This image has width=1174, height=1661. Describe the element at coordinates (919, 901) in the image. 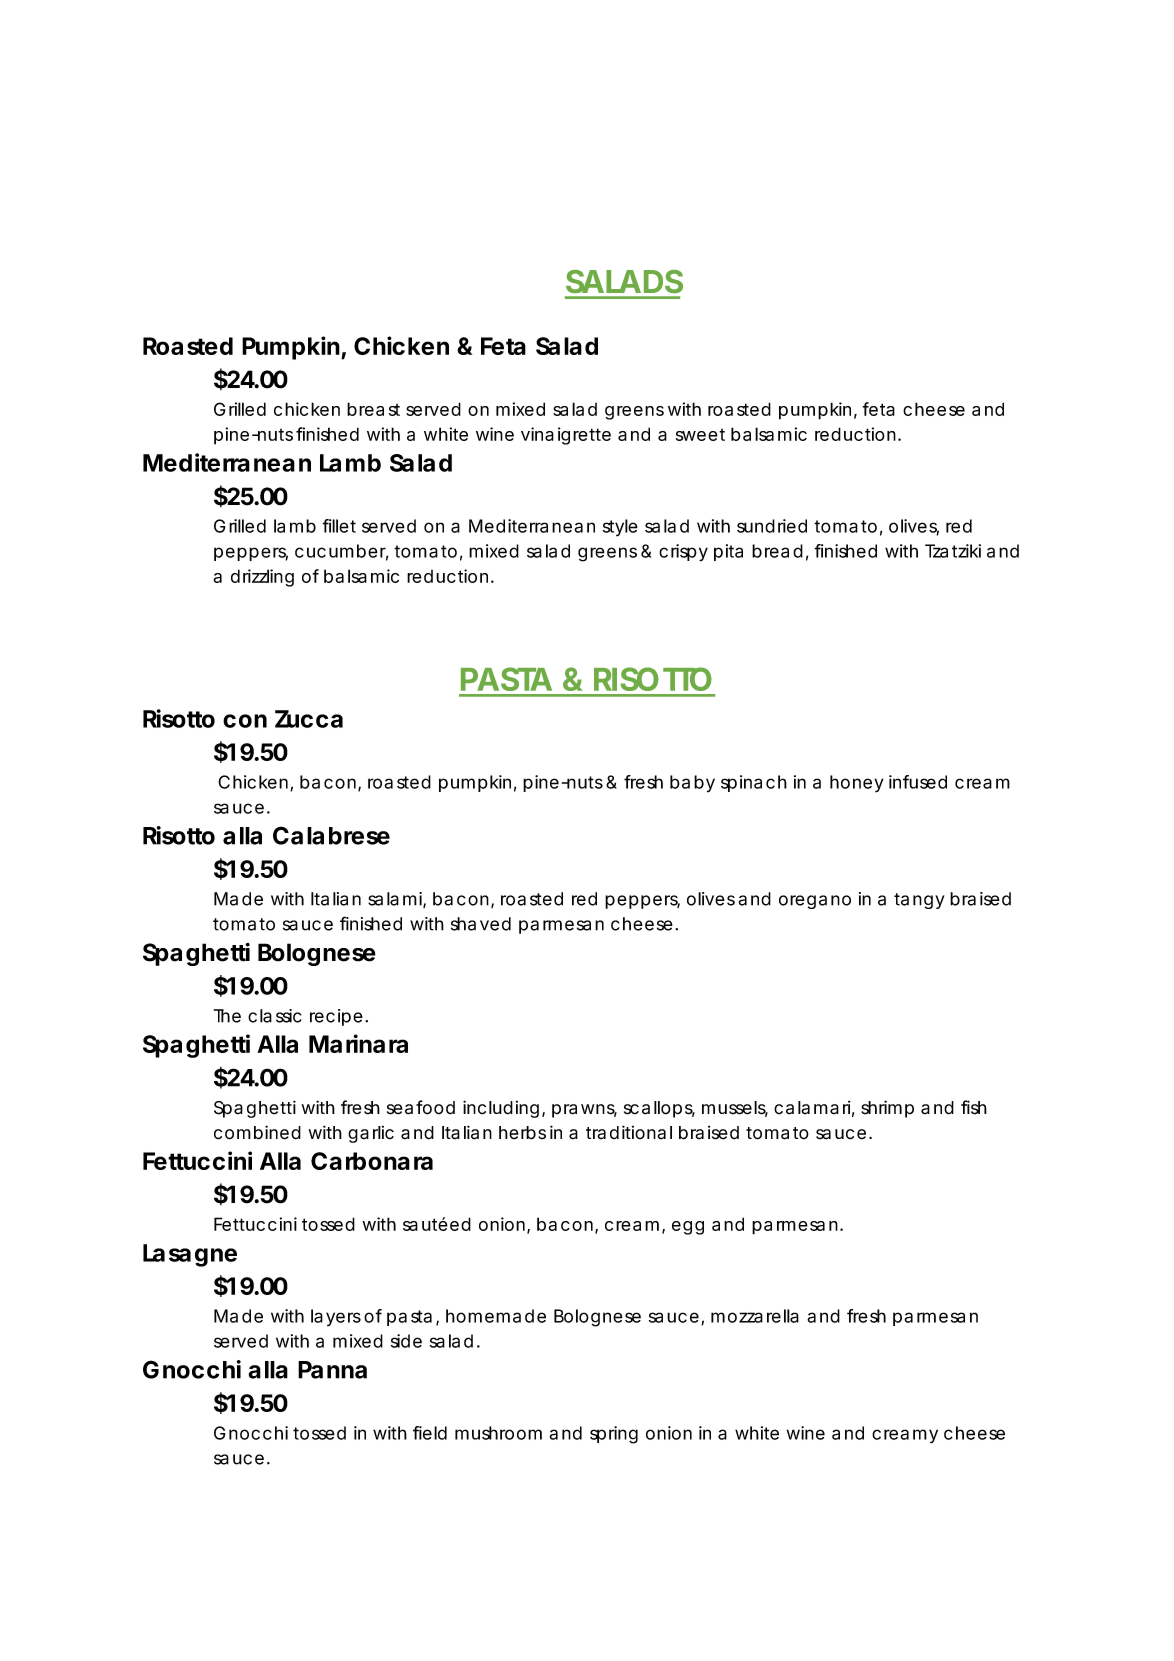

I see `tangy` at that location.
